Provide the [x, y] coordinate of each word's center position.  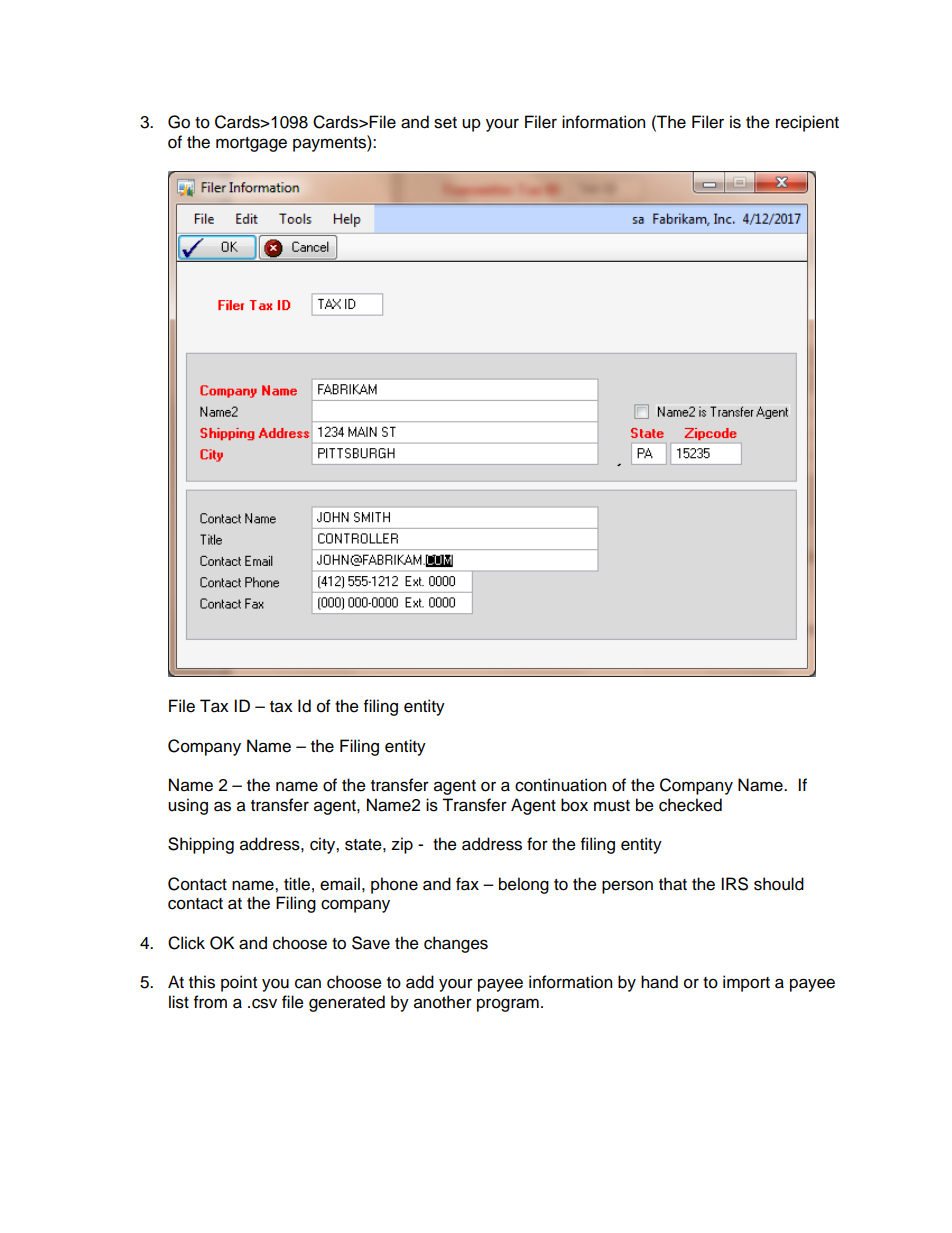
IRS [734, 884]
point [239, 983]
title [297, 884]
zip [402, 845]
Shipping [201, 845]
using [188, 806]
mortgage [251, 144]
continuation [560, 785]
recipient [807, 123]
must [612, 806]
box [574, 805]
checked [690, 805]
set [445, 123]
